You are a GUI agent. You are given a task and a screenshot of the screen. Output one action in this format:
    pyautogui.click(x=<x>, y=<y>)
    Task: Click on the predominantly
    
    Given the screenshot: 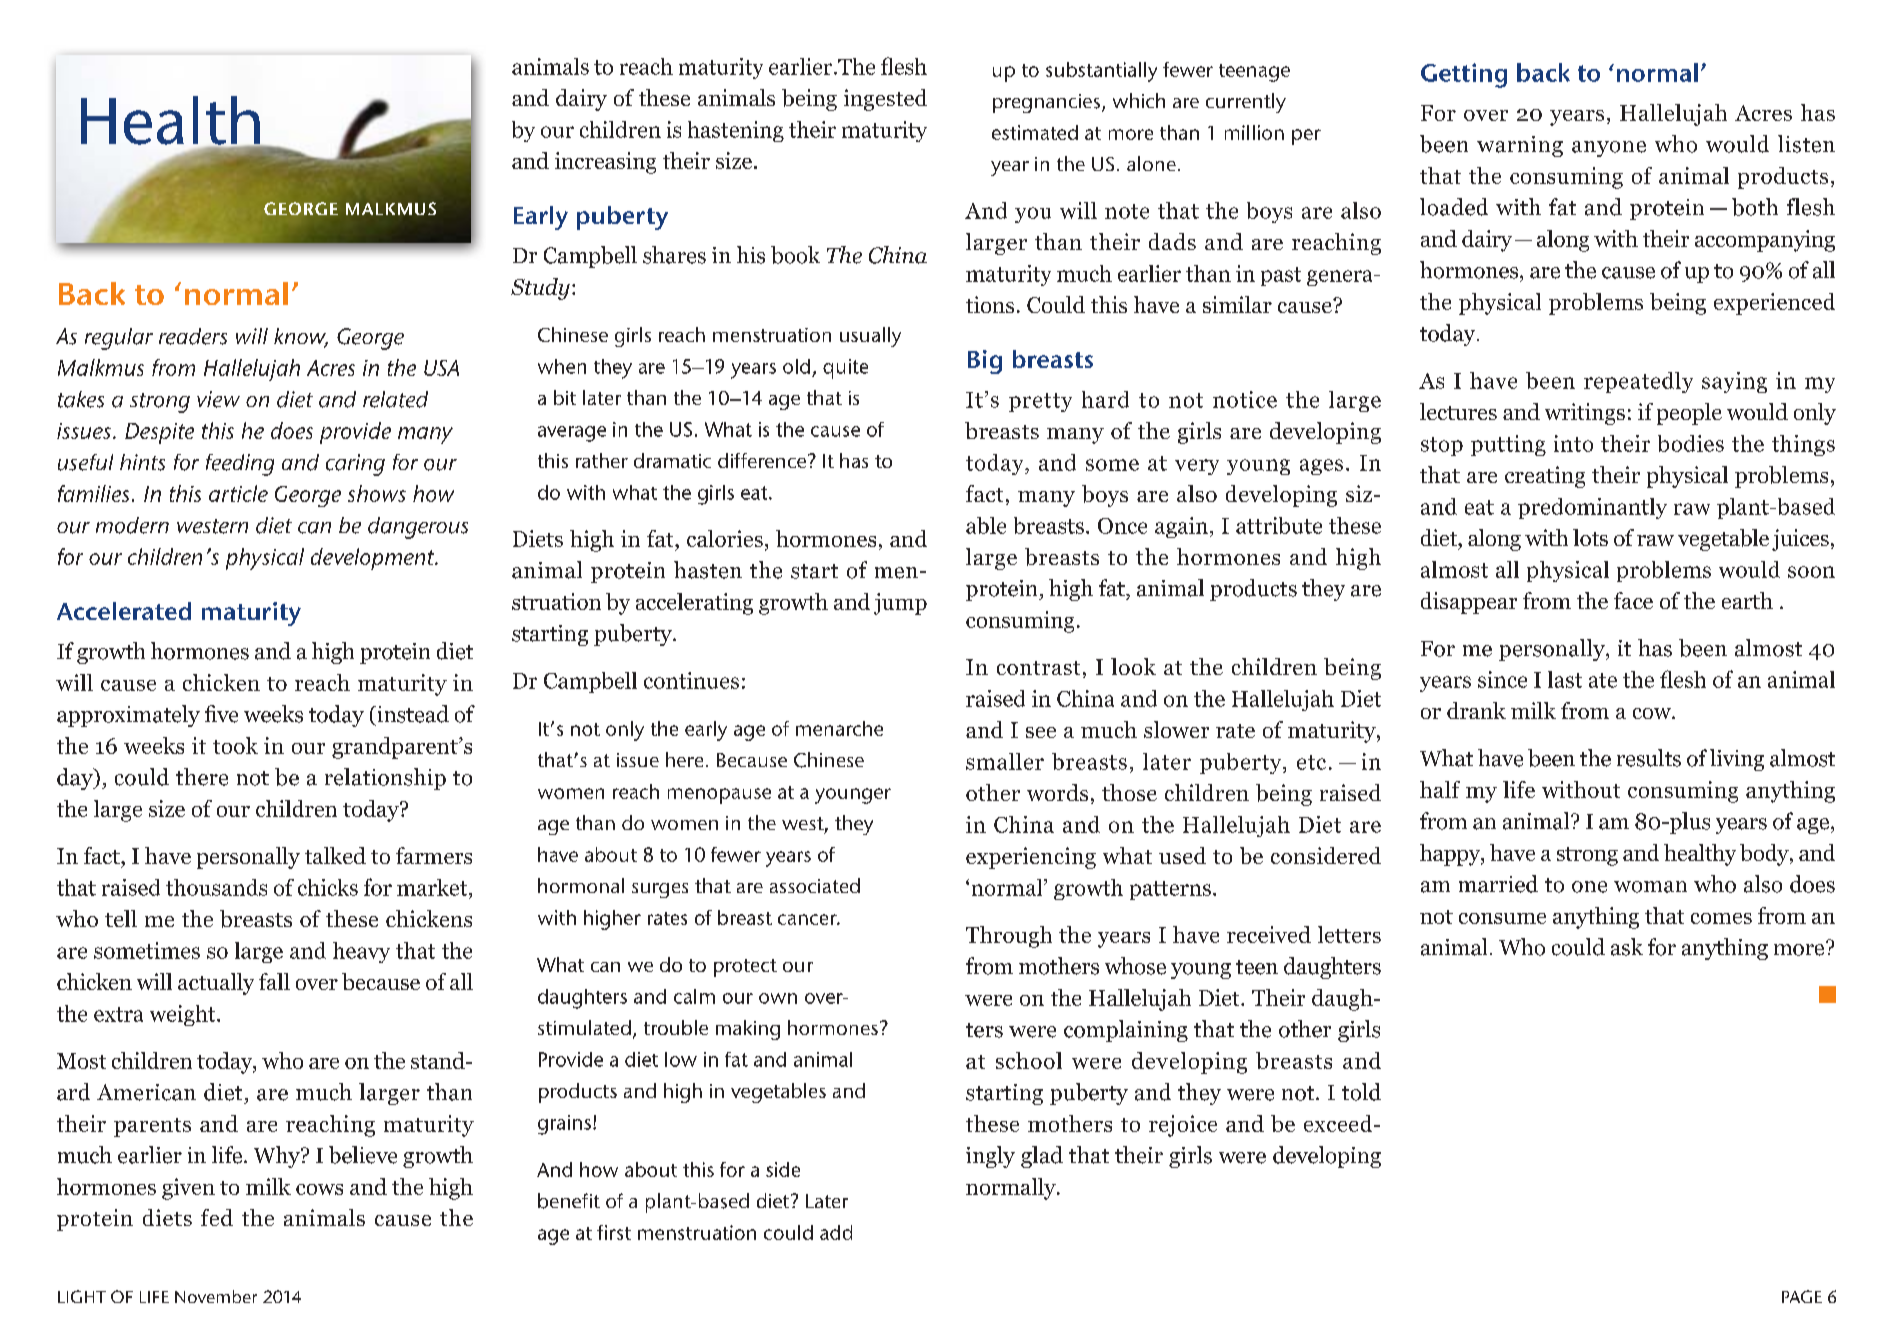 What is the action you would take?
    pyautogui.click(x=1592, y=508)
